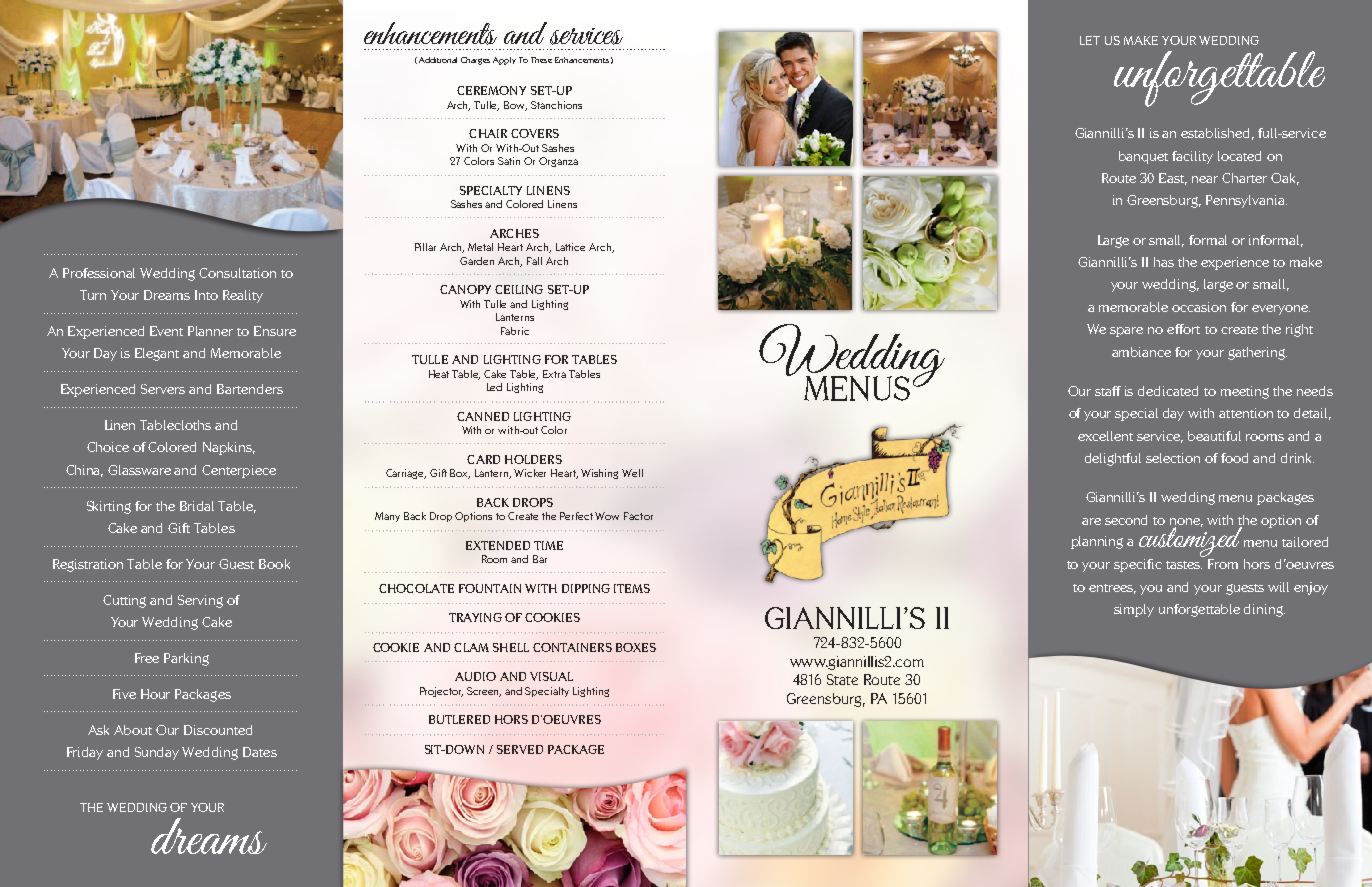 The height and width of the screenshot is (887, 1372). I want to click on Factor, so click(638, 516).
